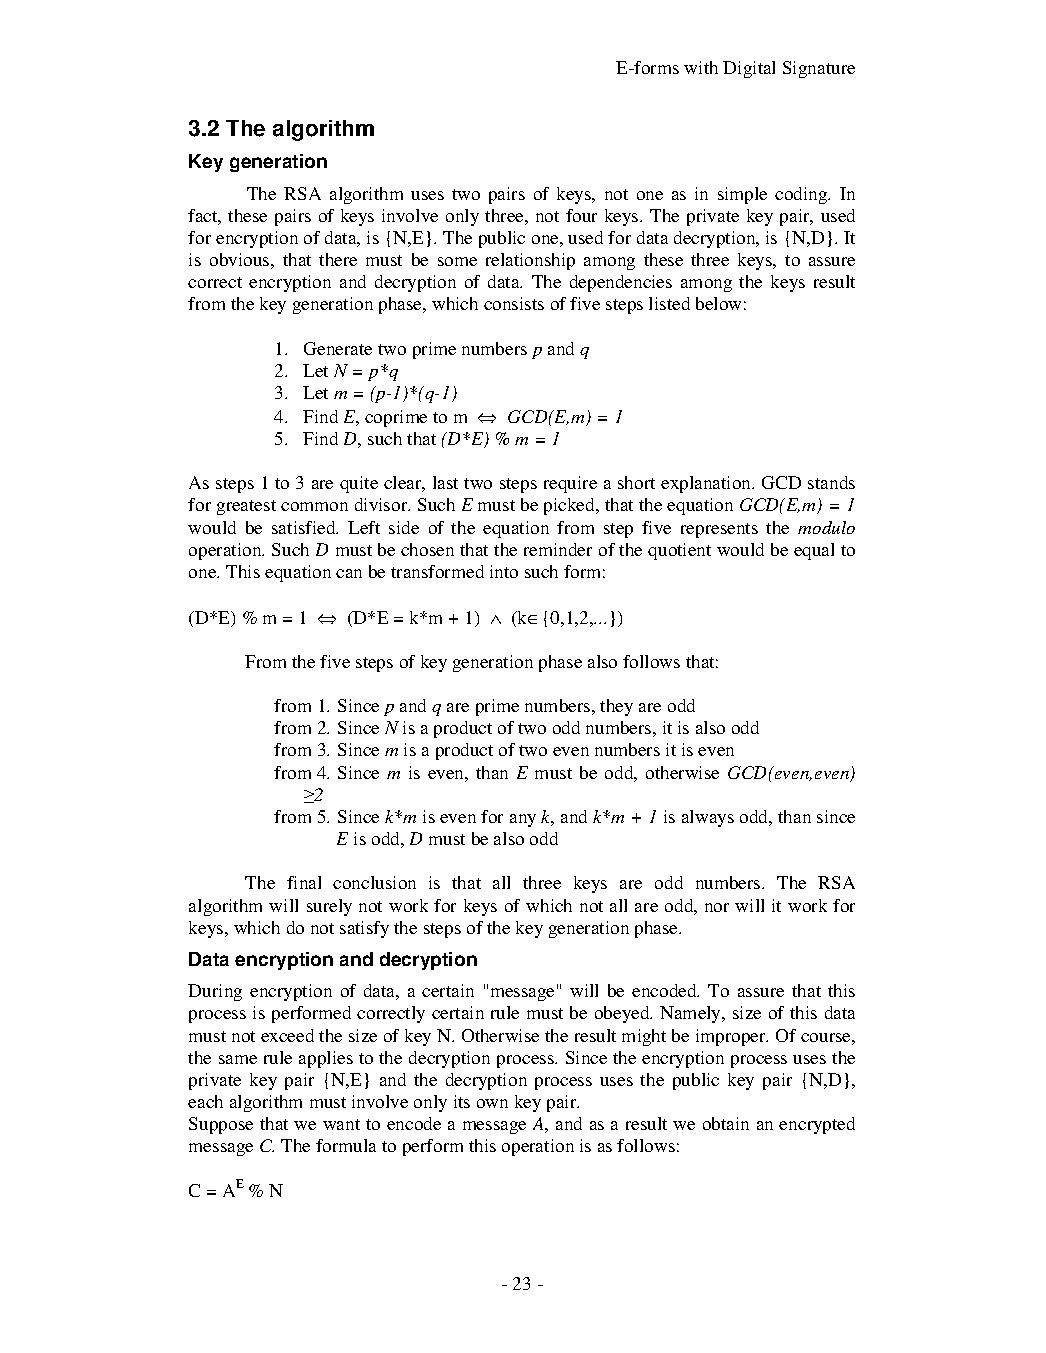 This page has width=1046, height=1353. Describe the element at coordinates (726, 1123) in the page. I see `obtain` at that location.
